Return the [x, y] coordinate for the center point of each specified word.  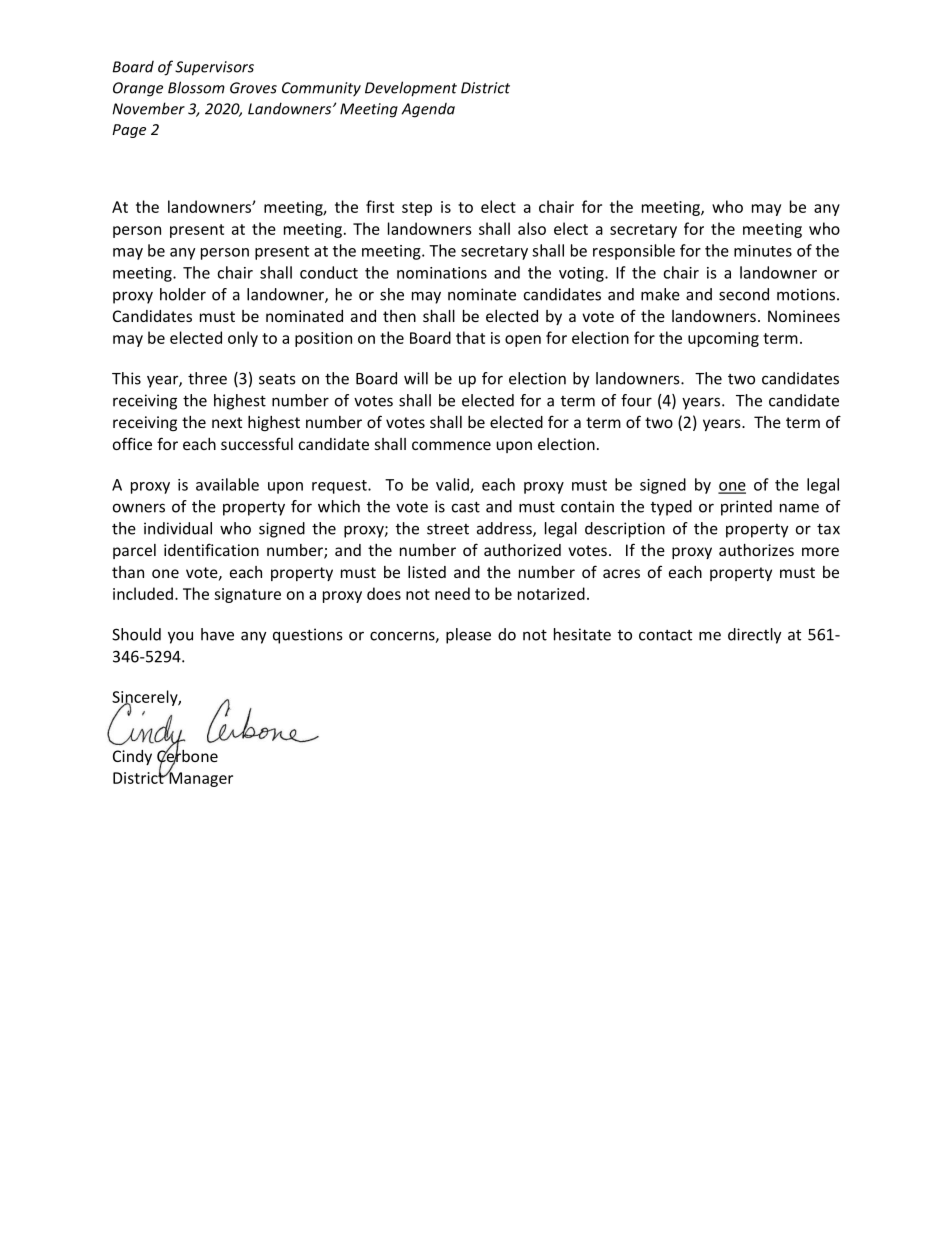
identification [211, 549]
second [744, 294]
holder [183, 294]
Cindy [132, 757]
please [468, 636]
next [227, 422]
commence [451, 445]
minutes [763, 251]
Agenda [428, 110]
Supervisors [214, 68]
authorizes [756, 550]
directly [755, 636]
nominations [442, 273]
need [452, 593]
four [636, 400]
